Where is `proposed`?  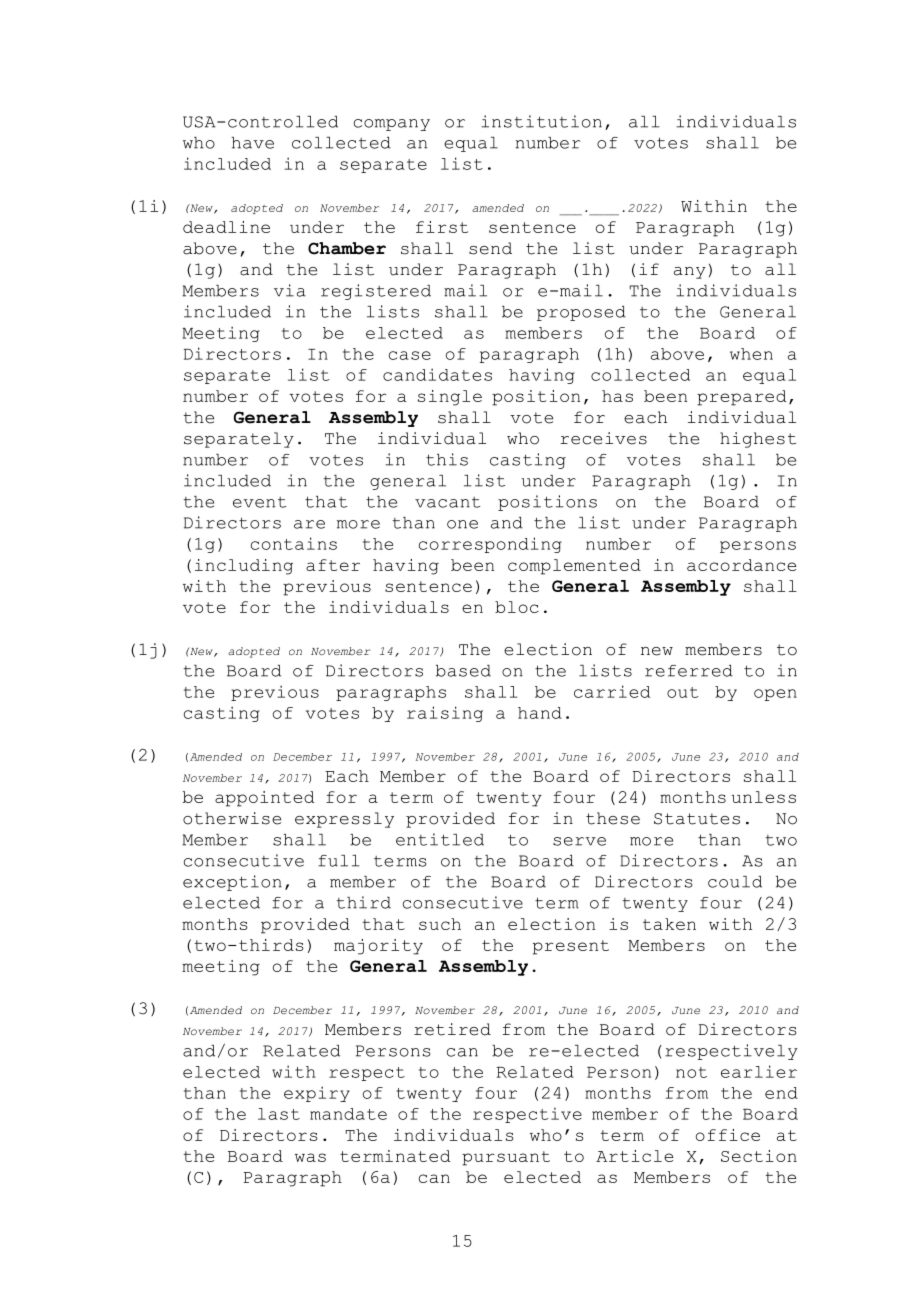 proposed is located at coordinates (581, 313).
